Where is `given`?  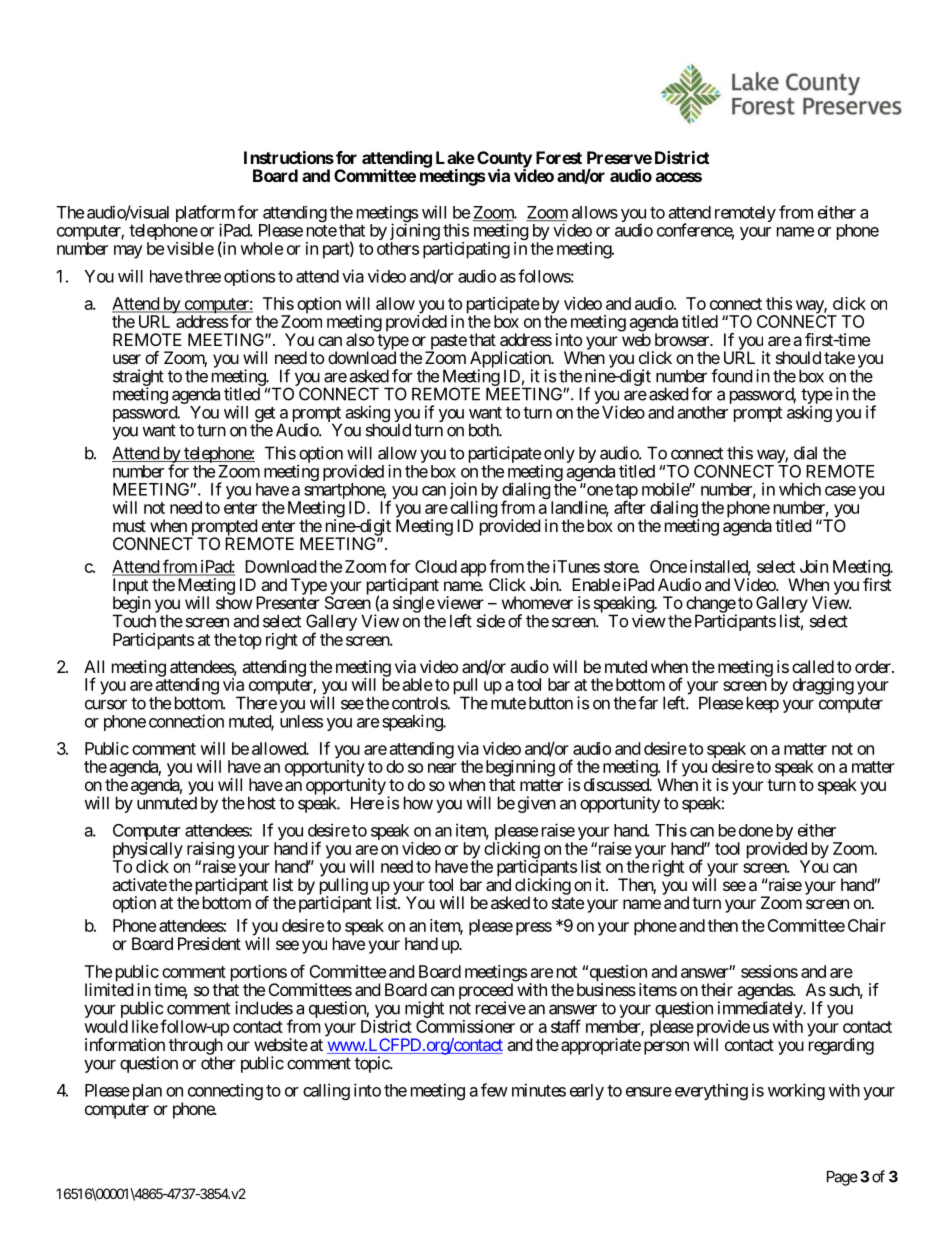 given is located at coordinates (537, 804).
